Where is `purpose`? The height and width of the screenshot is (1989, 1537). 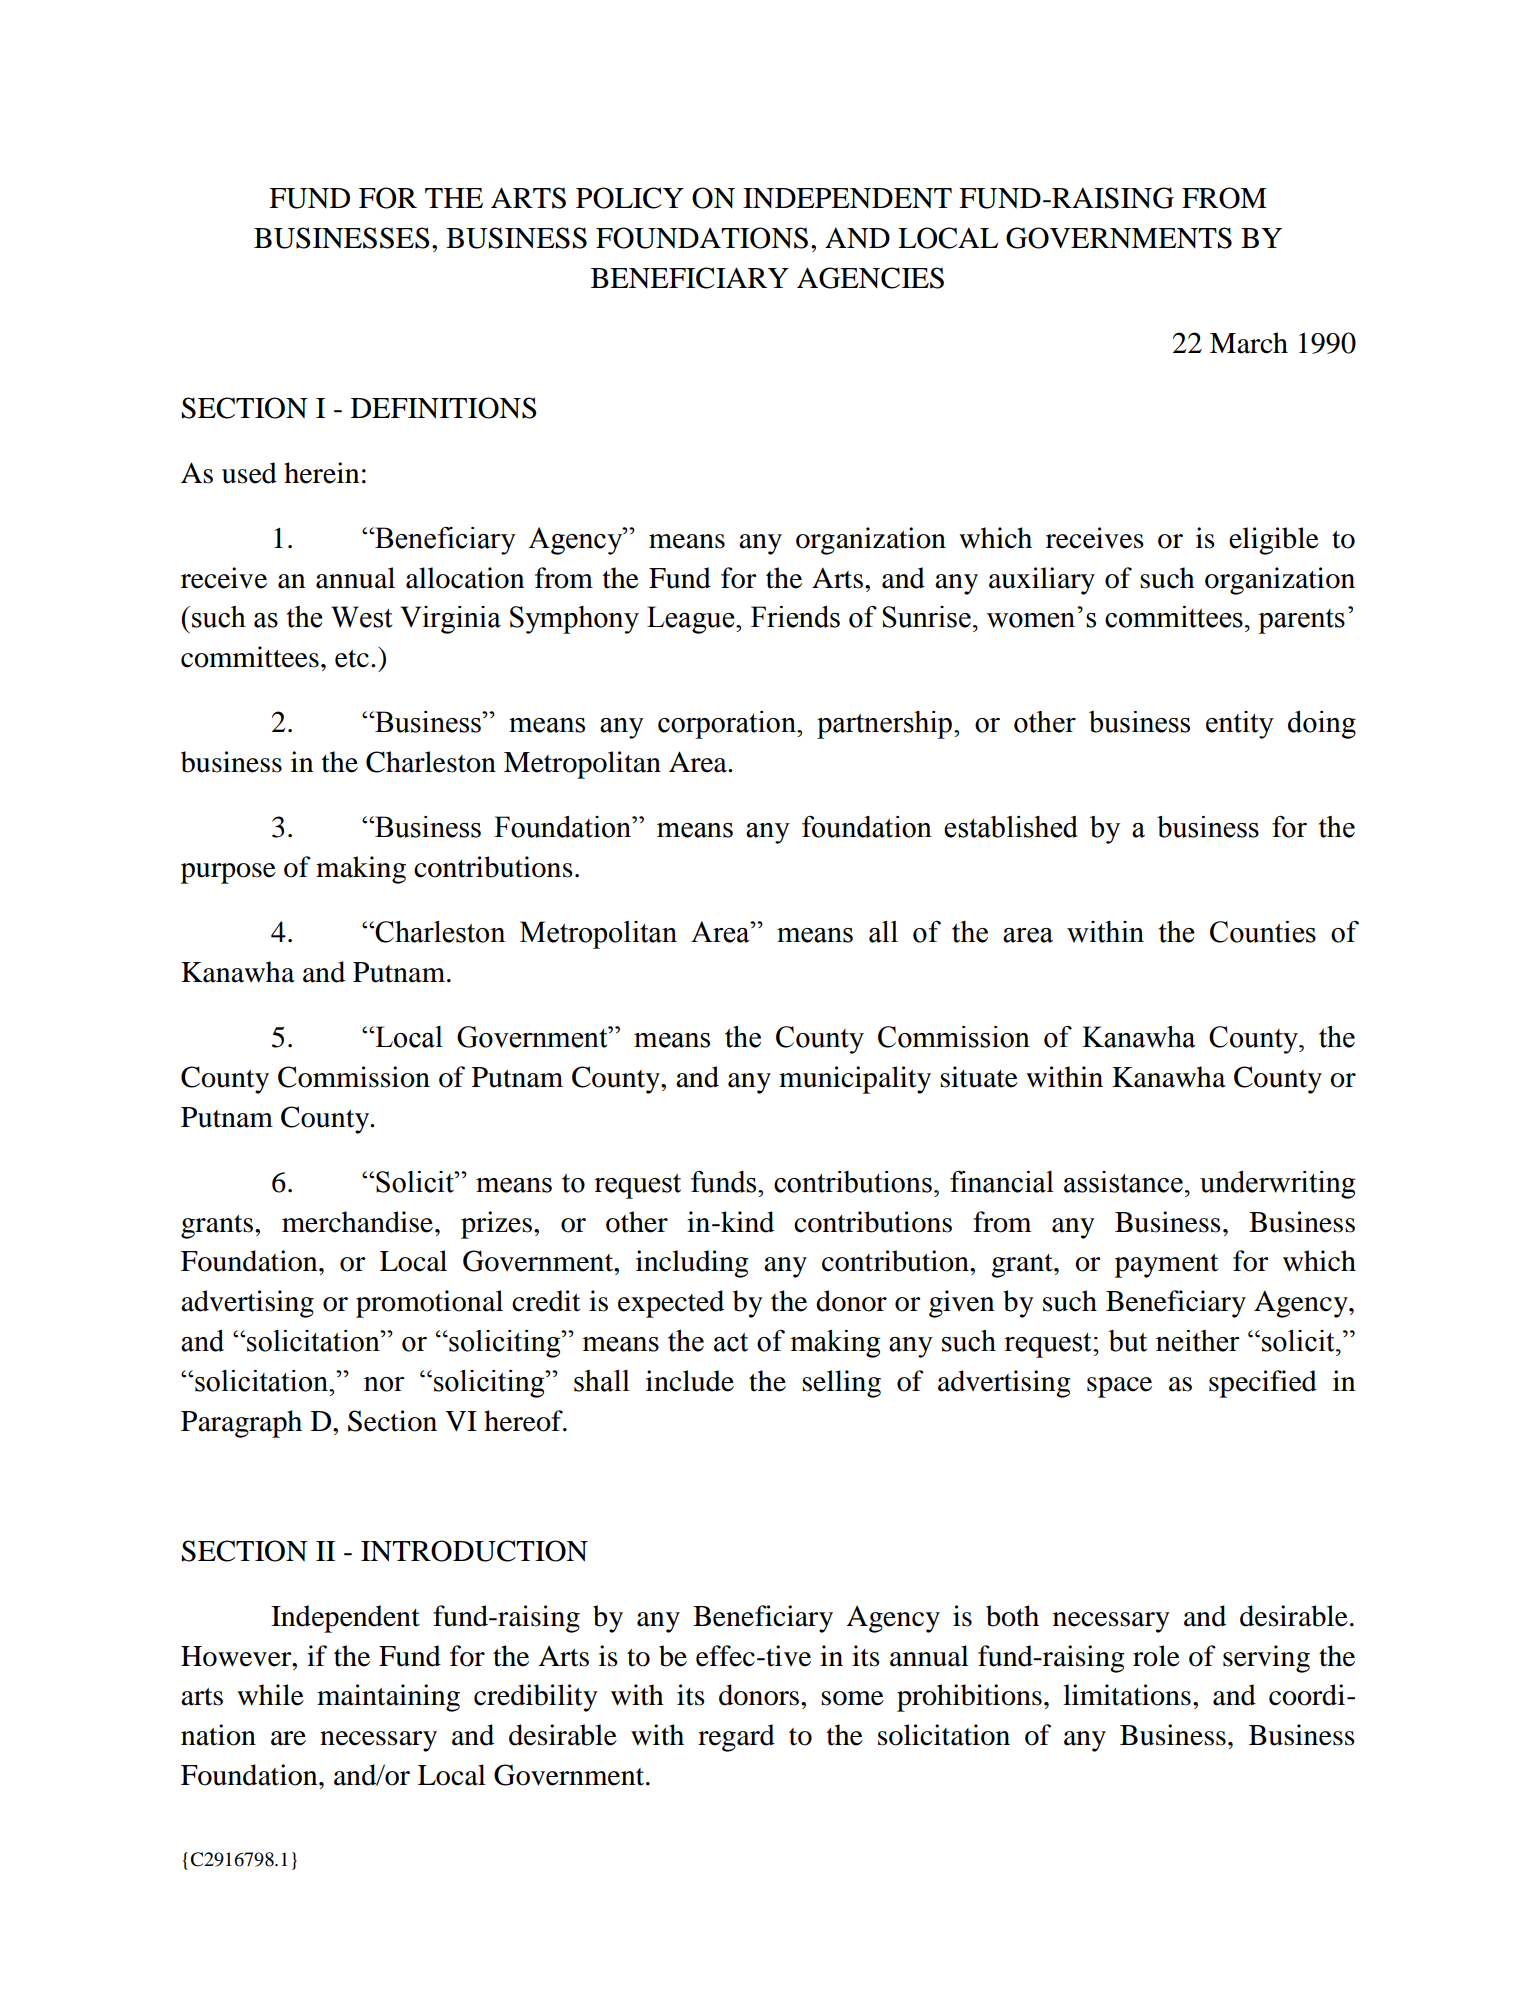 purpose is located at coordinates (228, 873).
